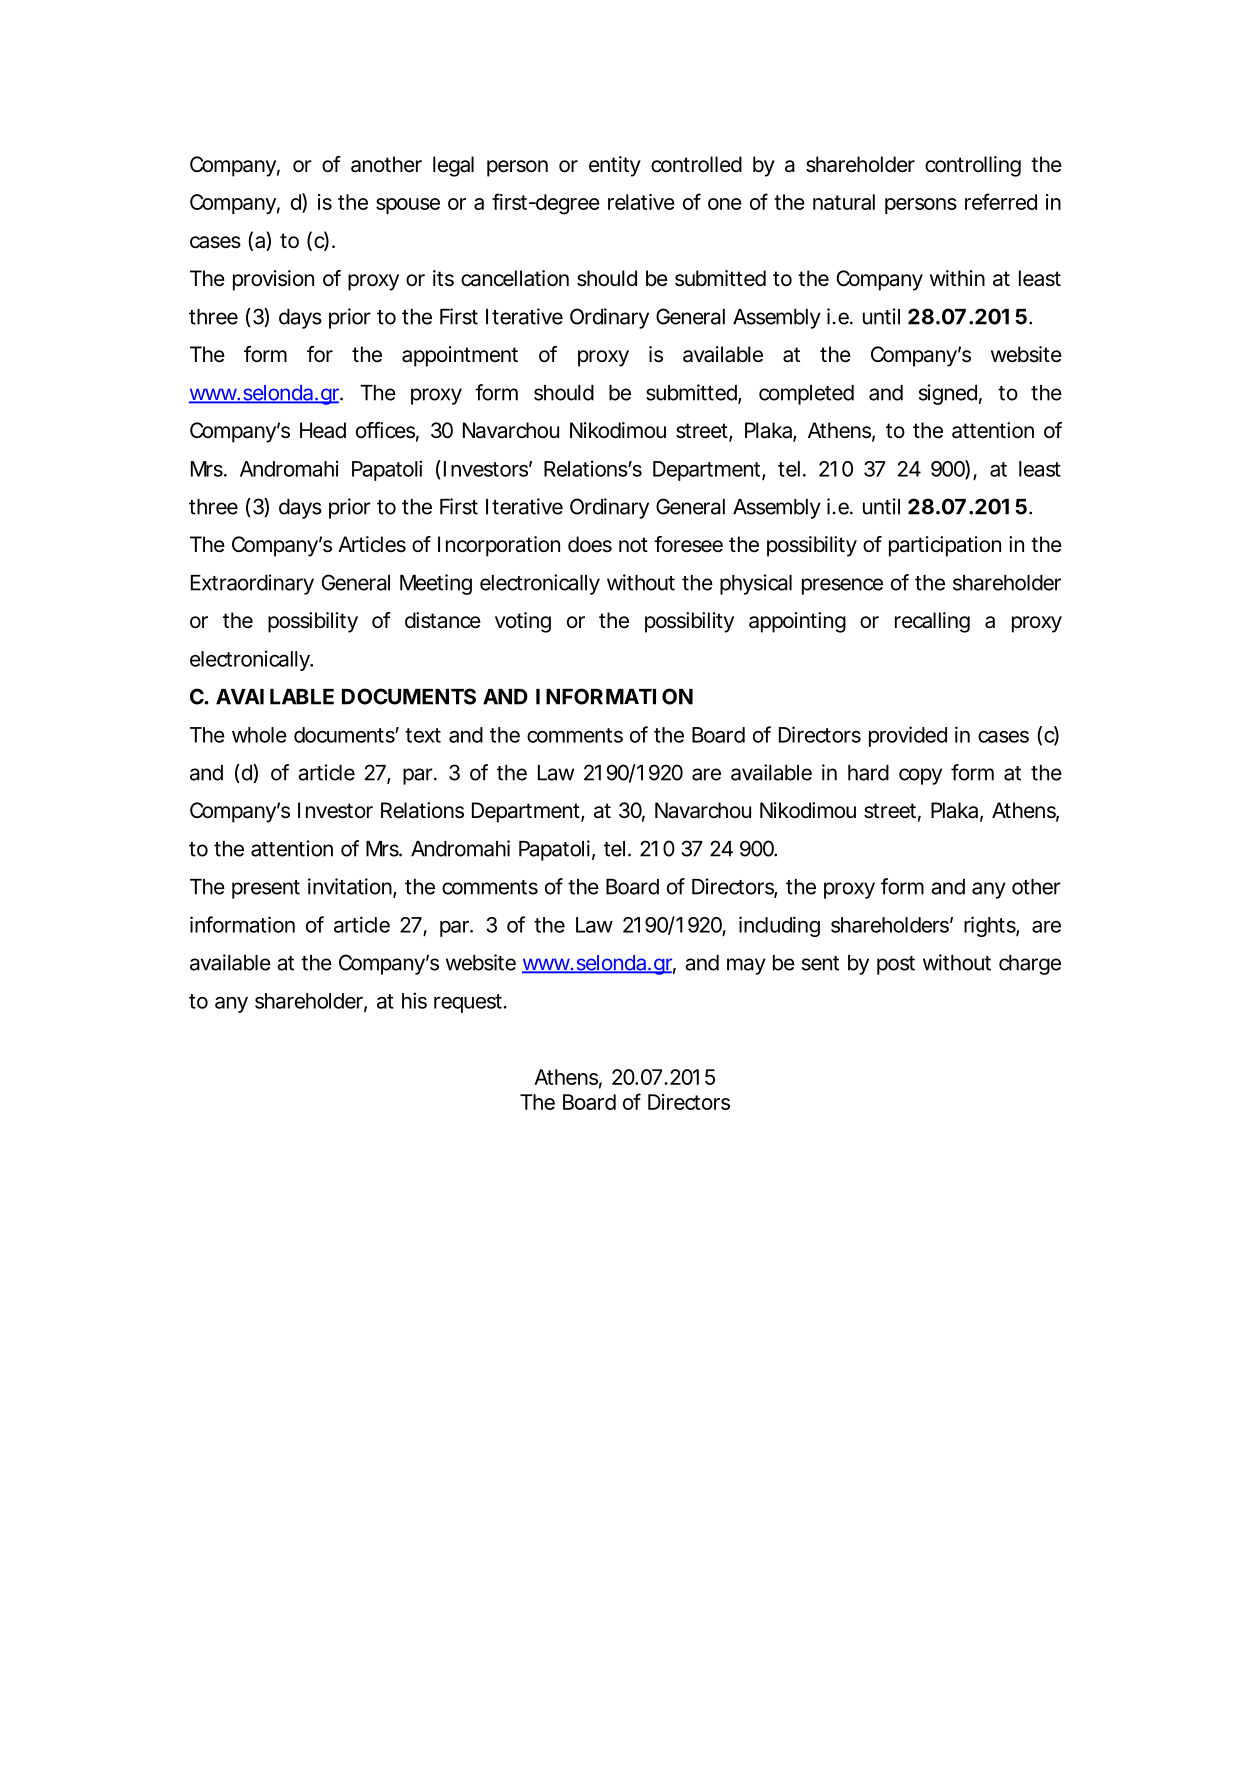  Describe the element at coordinates (973, 166) in the page. I see `controlling` at that location.
